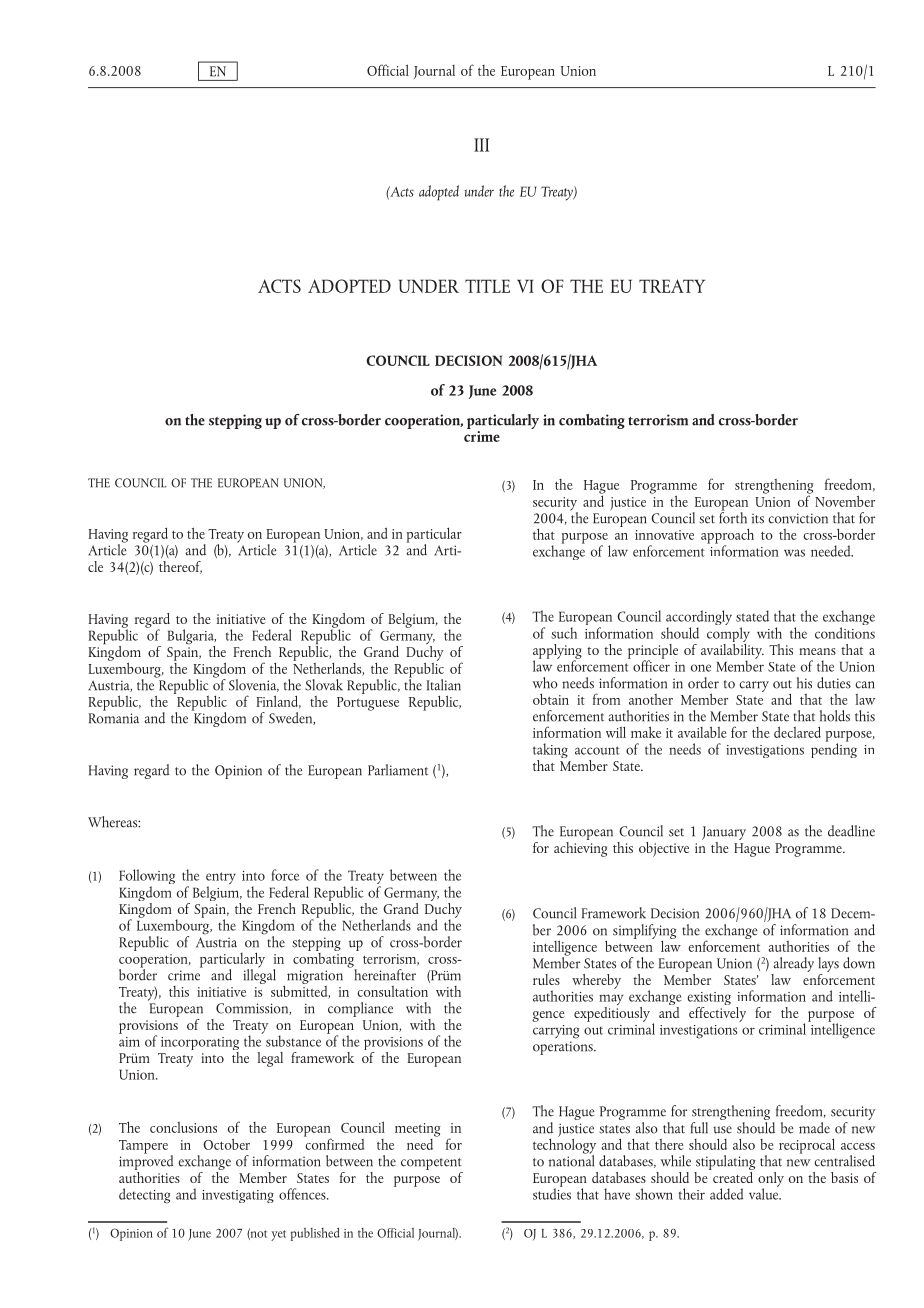 The width and height of the page is (924, 1308). I want to click on innovative, so click(664, 535).
